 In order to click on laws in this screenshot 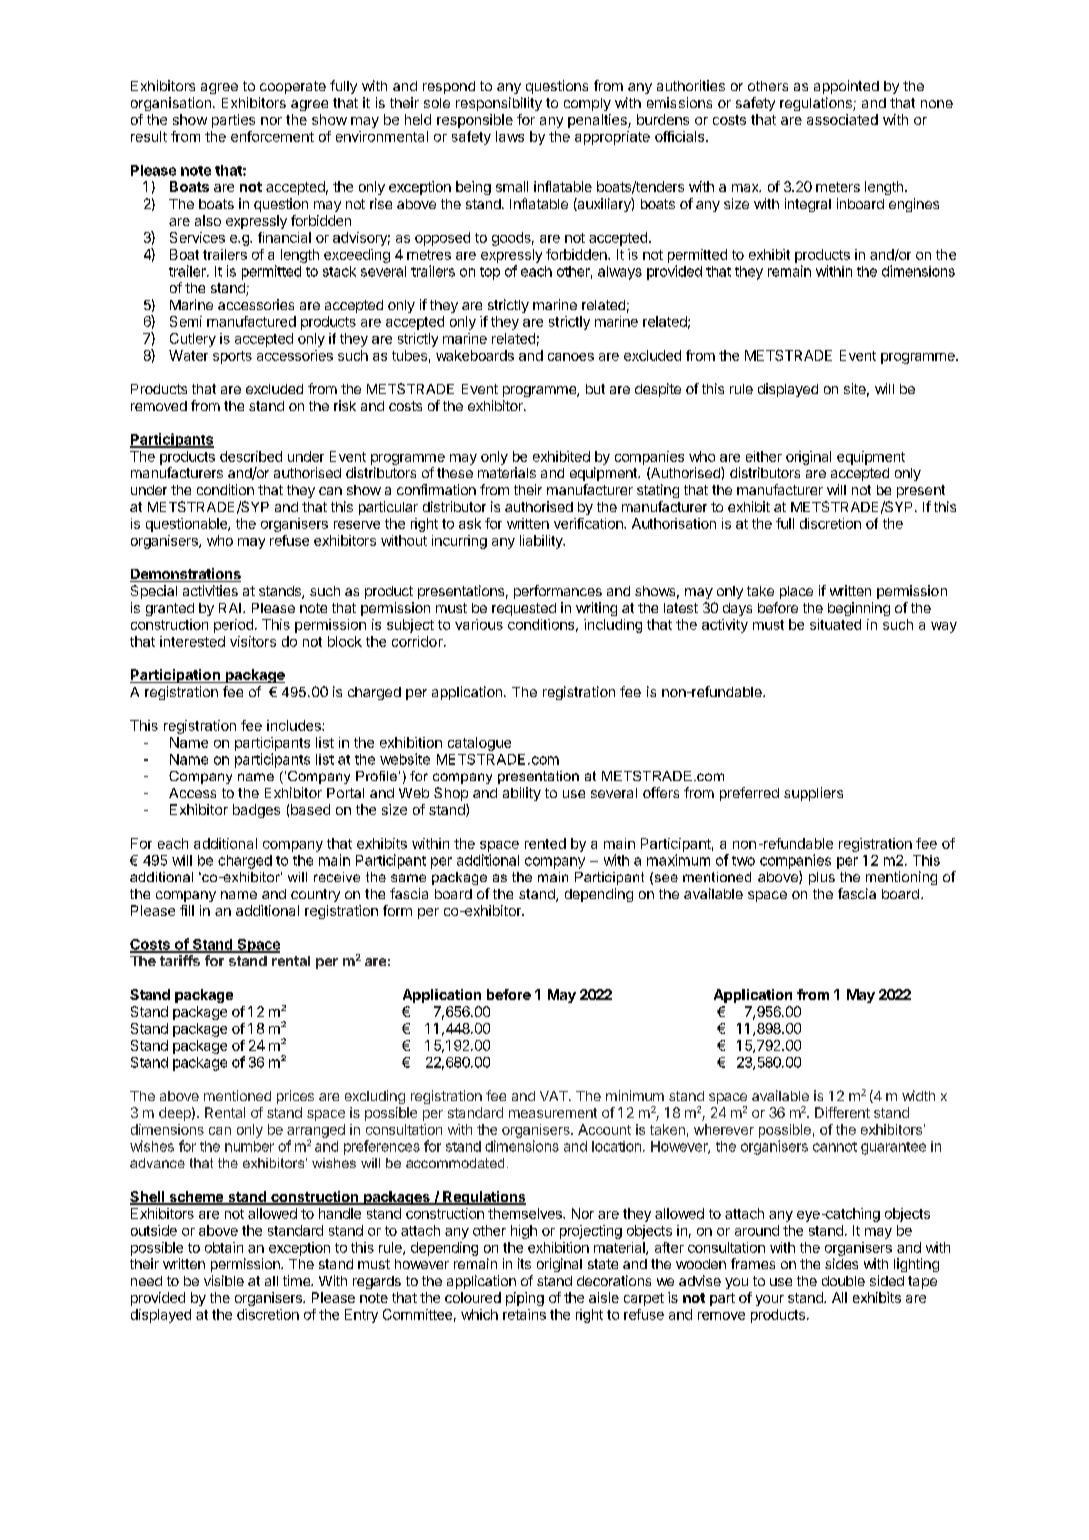, I will do `click(510, 136)`.
